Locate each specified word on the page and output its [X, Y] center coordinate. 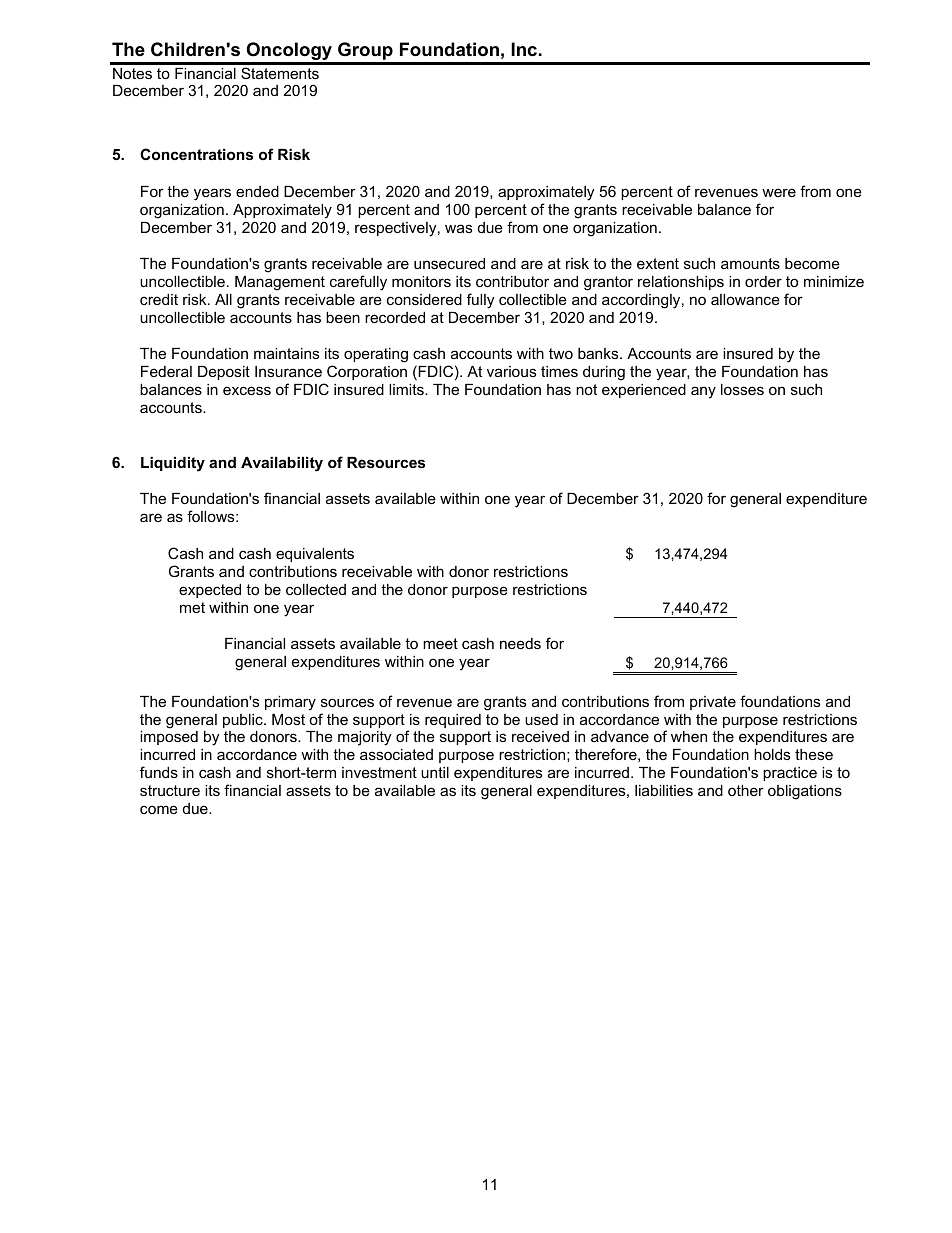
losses [742, 389]
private [713, 703]
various [511, 371]
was [458, 228]
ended [257, 191]
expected [210, 591]
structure [170, 790]
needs [520, 643]
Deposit [224, 373]
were [779, 192]
